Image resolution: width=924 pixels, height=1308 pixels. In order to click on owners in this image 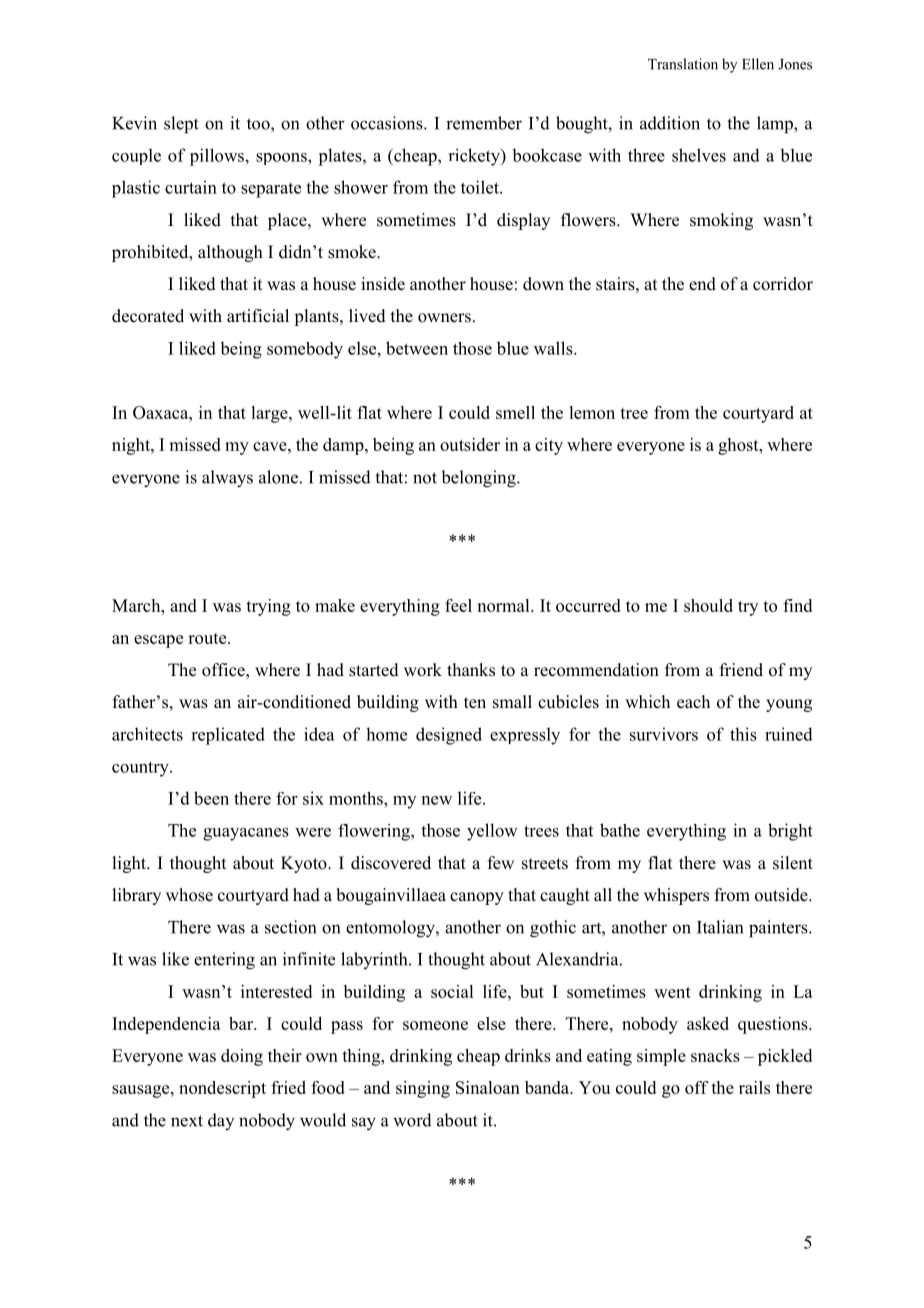, I will do `click(444, 318)`.
